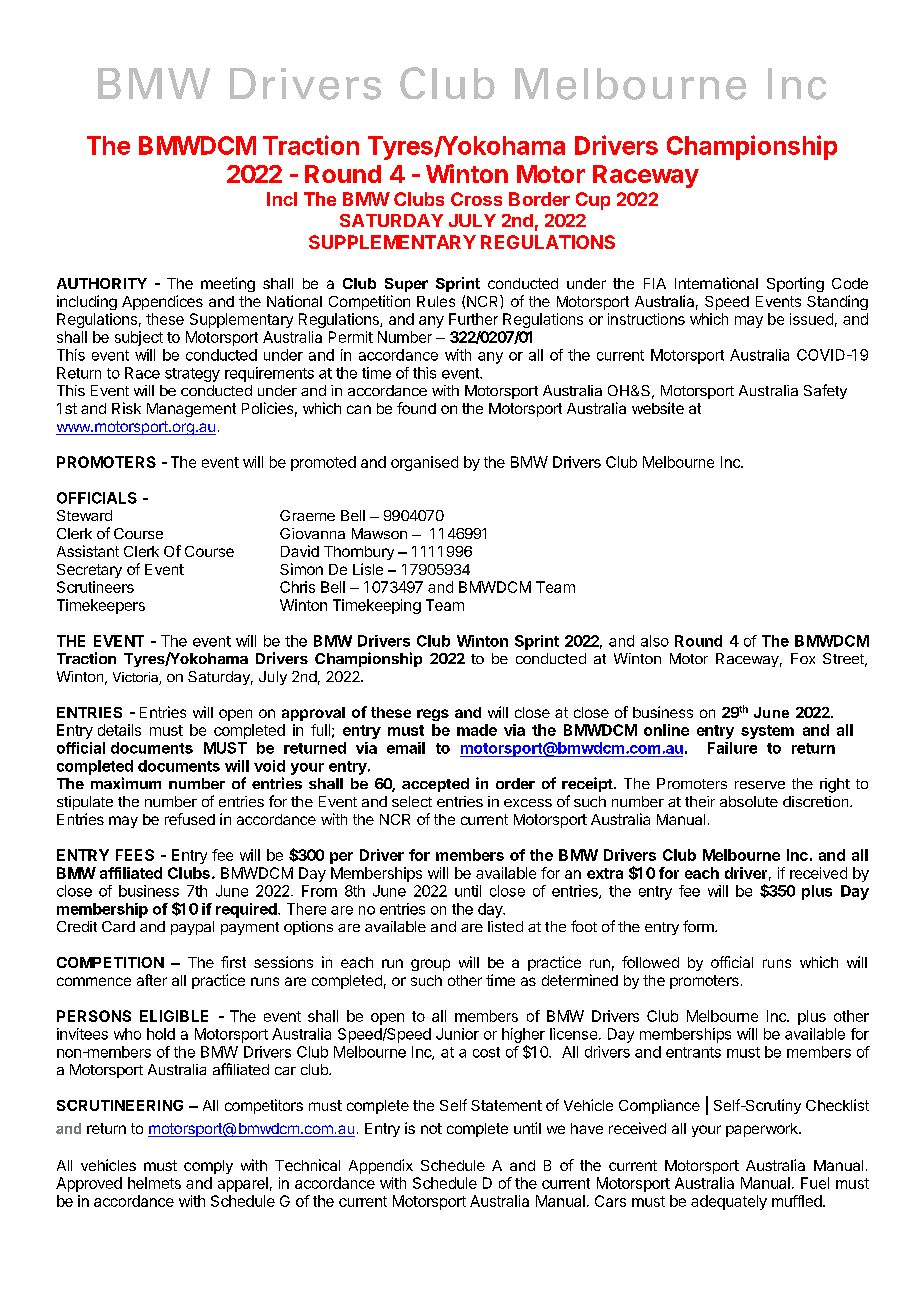 This screenshot has width=924, height=1308. What do you see at coordinates (379, 533) in the screenshot?
I see `Mawson` at bounding box center [379, 533].
